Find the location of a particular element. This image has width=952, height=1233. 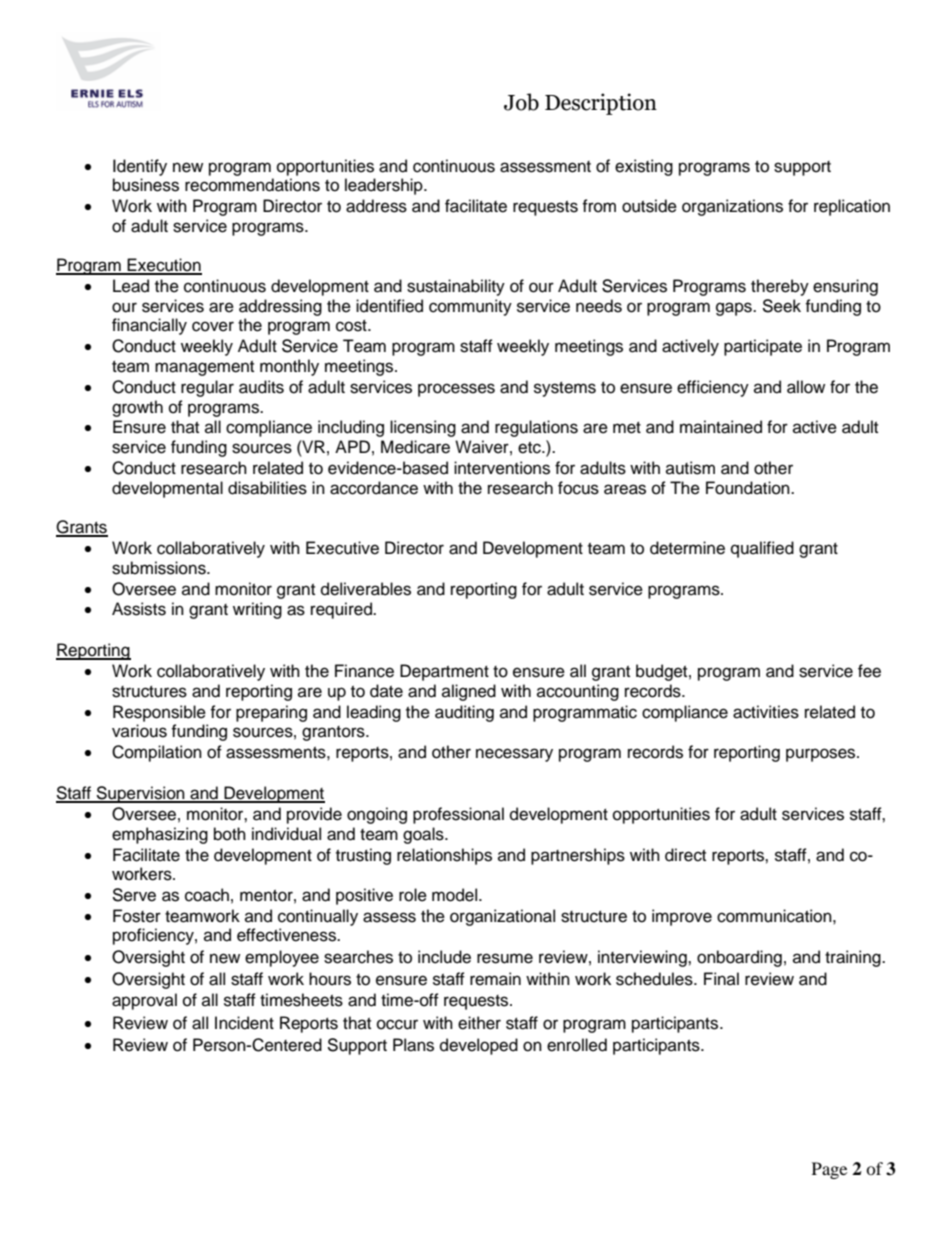

fee is located at coordinates (869, 671).
